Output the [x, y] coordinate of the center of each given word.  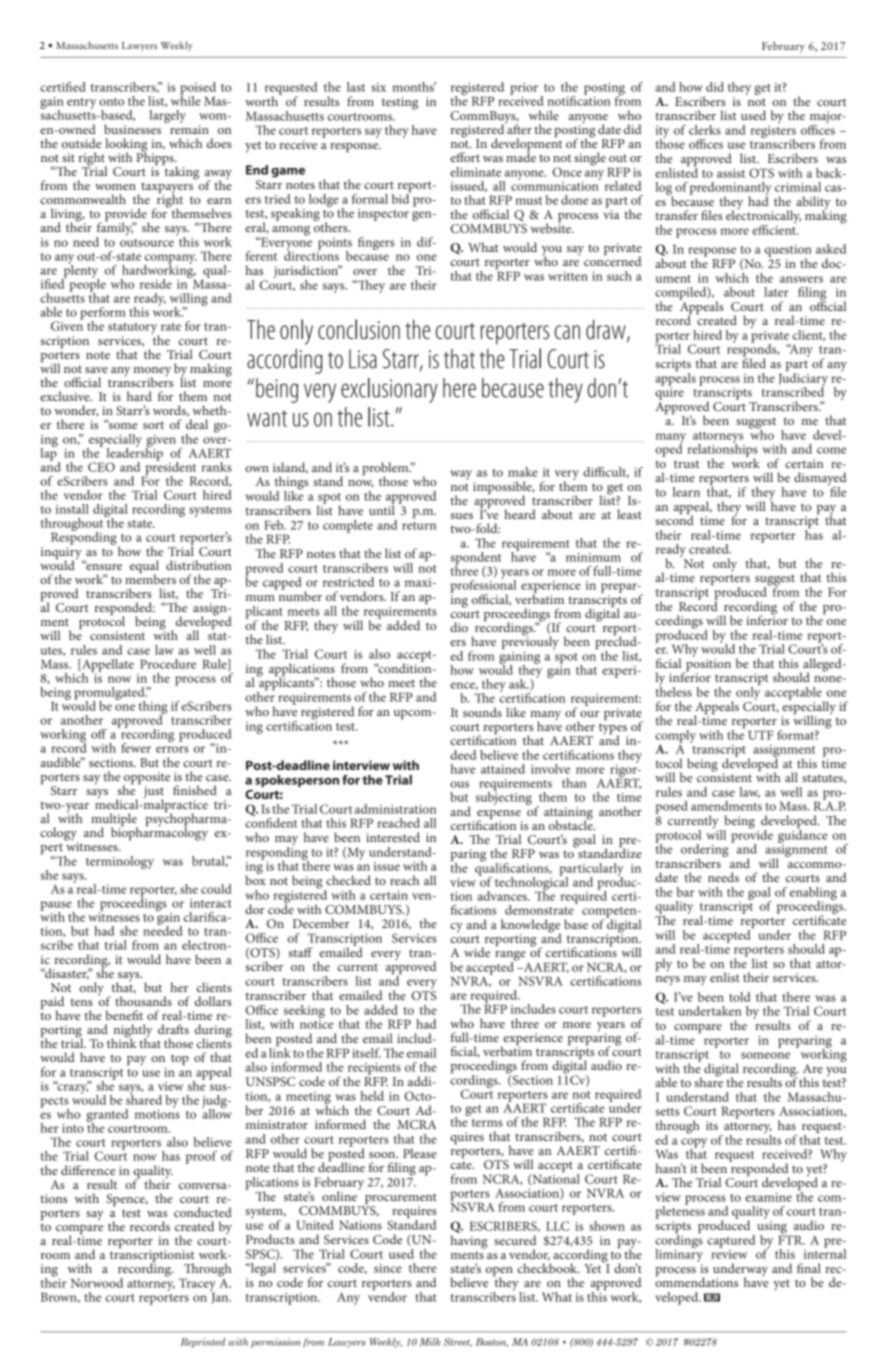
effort [465, 157]
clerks [705, 130]
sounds [482, 712]
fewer [136, 748]
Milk [430, 1342]
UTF [760, 735]
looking [126, 146]
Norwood [97, 1283]
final [809, 1268]
